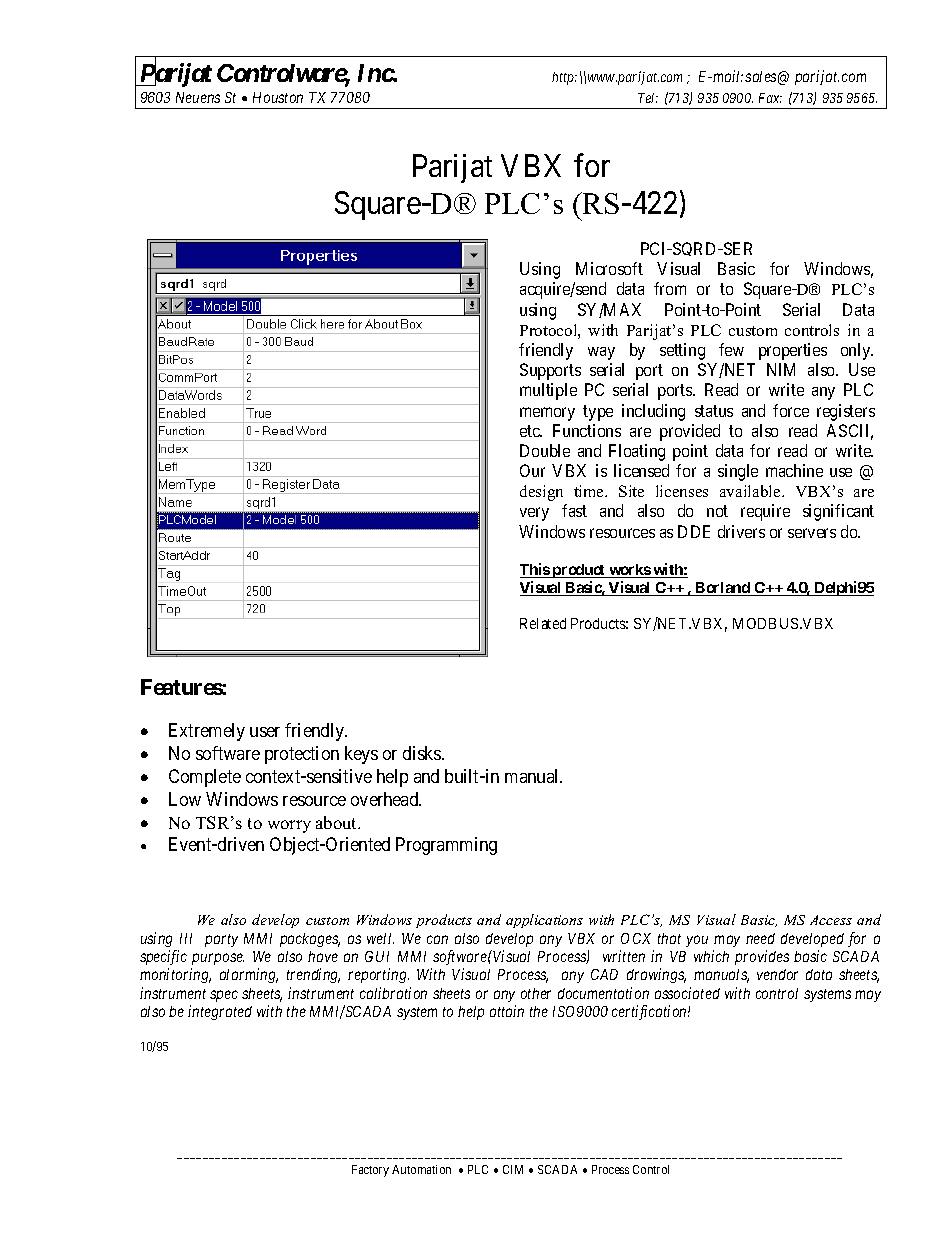 The height and width of the screenshot is (1233, 952). What do you see at coordinates (265, 732) in the screenshot?
I see `user` at bounding box center [265, 732].
